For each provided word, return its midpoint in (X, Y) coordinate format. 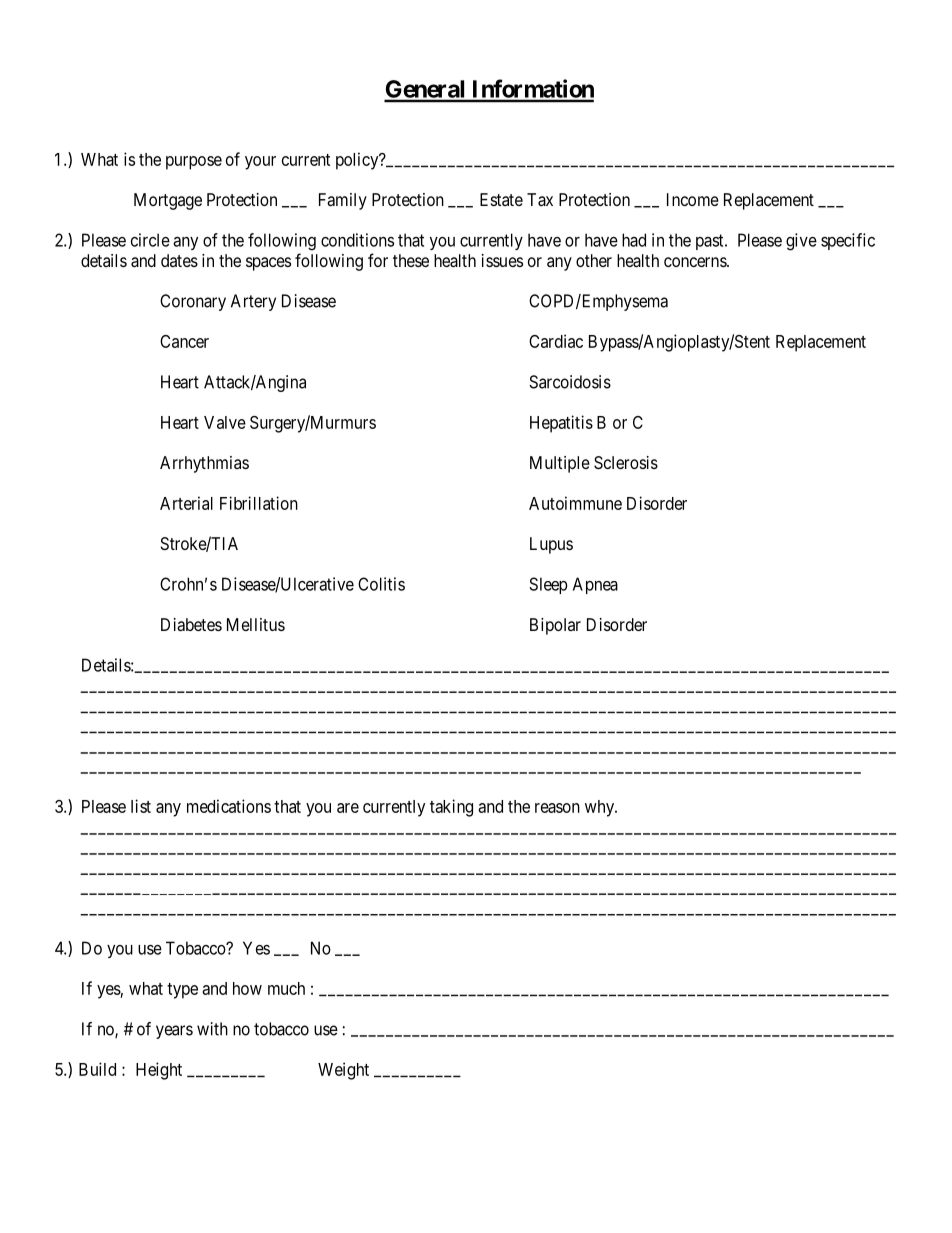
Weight (343, 1071)
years (174, 1032)
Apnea (595, 585)
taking (451, 808)
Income (693, 199)
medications (229, 806)
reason (557, 808)
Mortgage (168, 201)
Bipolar (555, 626)
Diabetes (191, 624)
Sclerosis (626, 462)
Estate (501, 199)
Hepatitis (561, 424)
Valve (225, 422)
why (601, 808)
